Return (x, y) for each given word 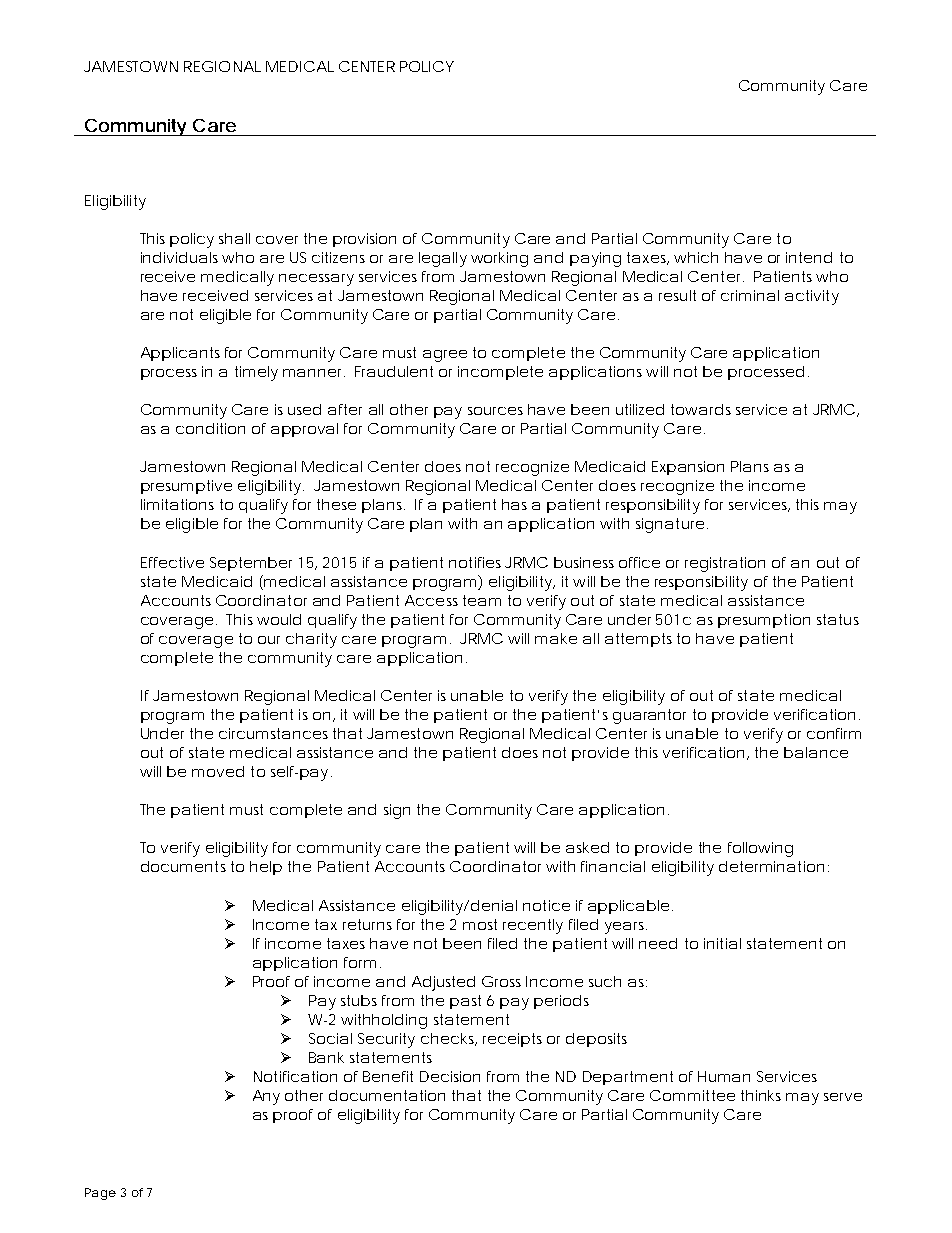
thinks (761, 1095)
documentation (387, 1095)
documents (183, 866)
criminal (750, 295)
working (499, 259)
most (480, 924)
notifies (475, 562)
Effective (172, 562)
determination (771, 866)
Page (100, 1194)
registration (725, 564)
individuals (179, 257)
